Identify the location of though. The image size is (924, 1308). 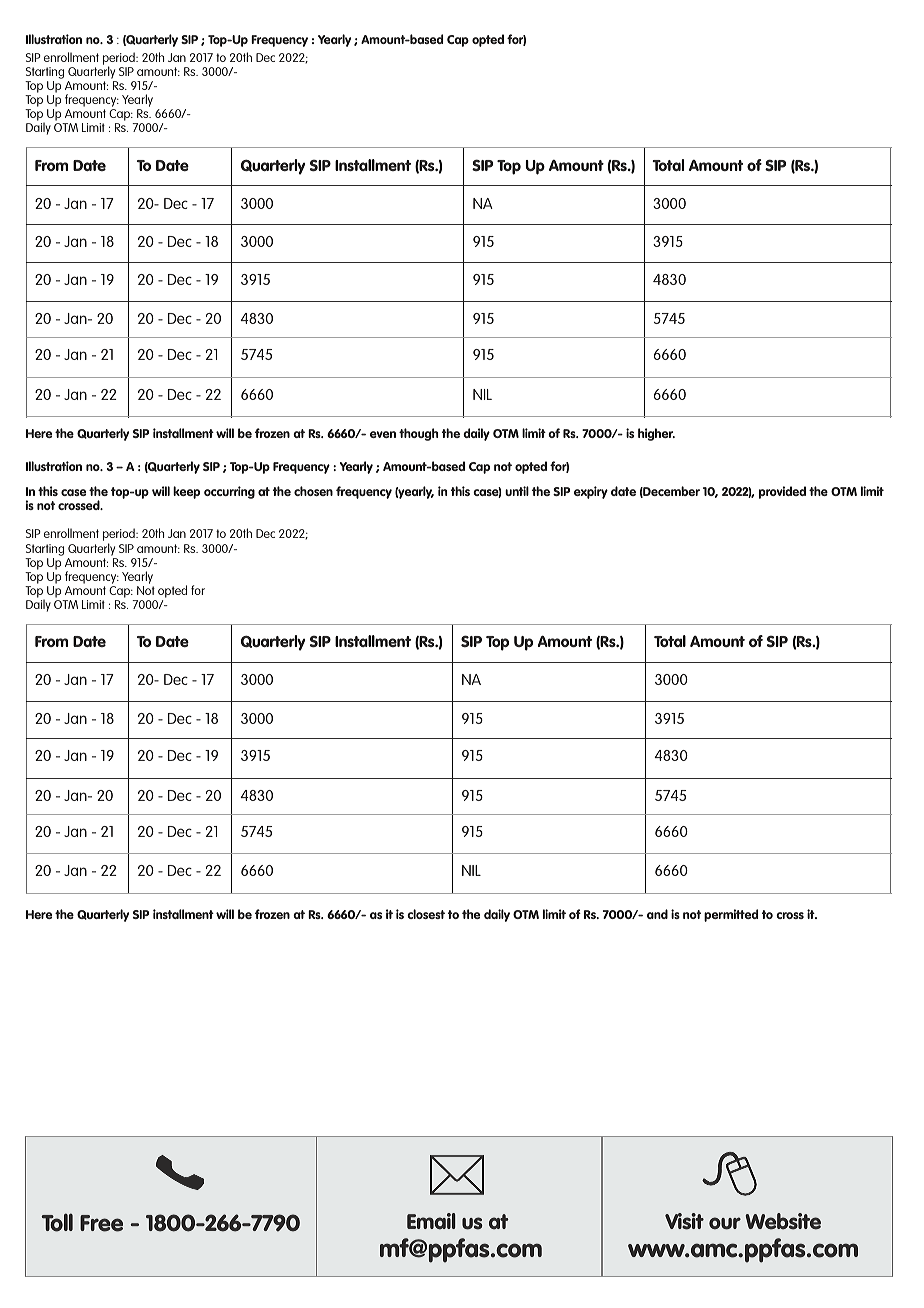
(418, 434).
